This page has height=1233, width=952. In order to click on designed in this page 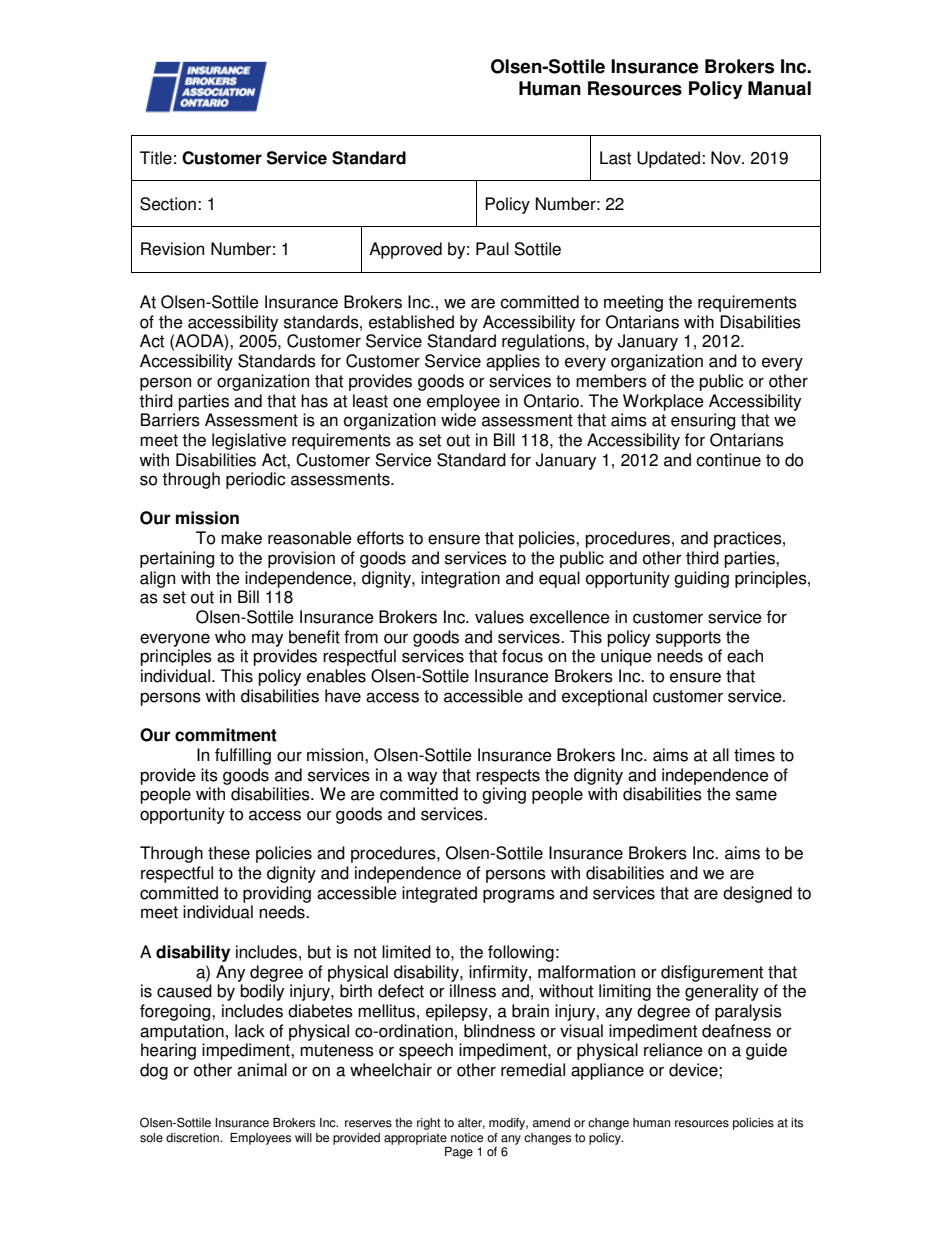, I will do `click(757, 894)`.
